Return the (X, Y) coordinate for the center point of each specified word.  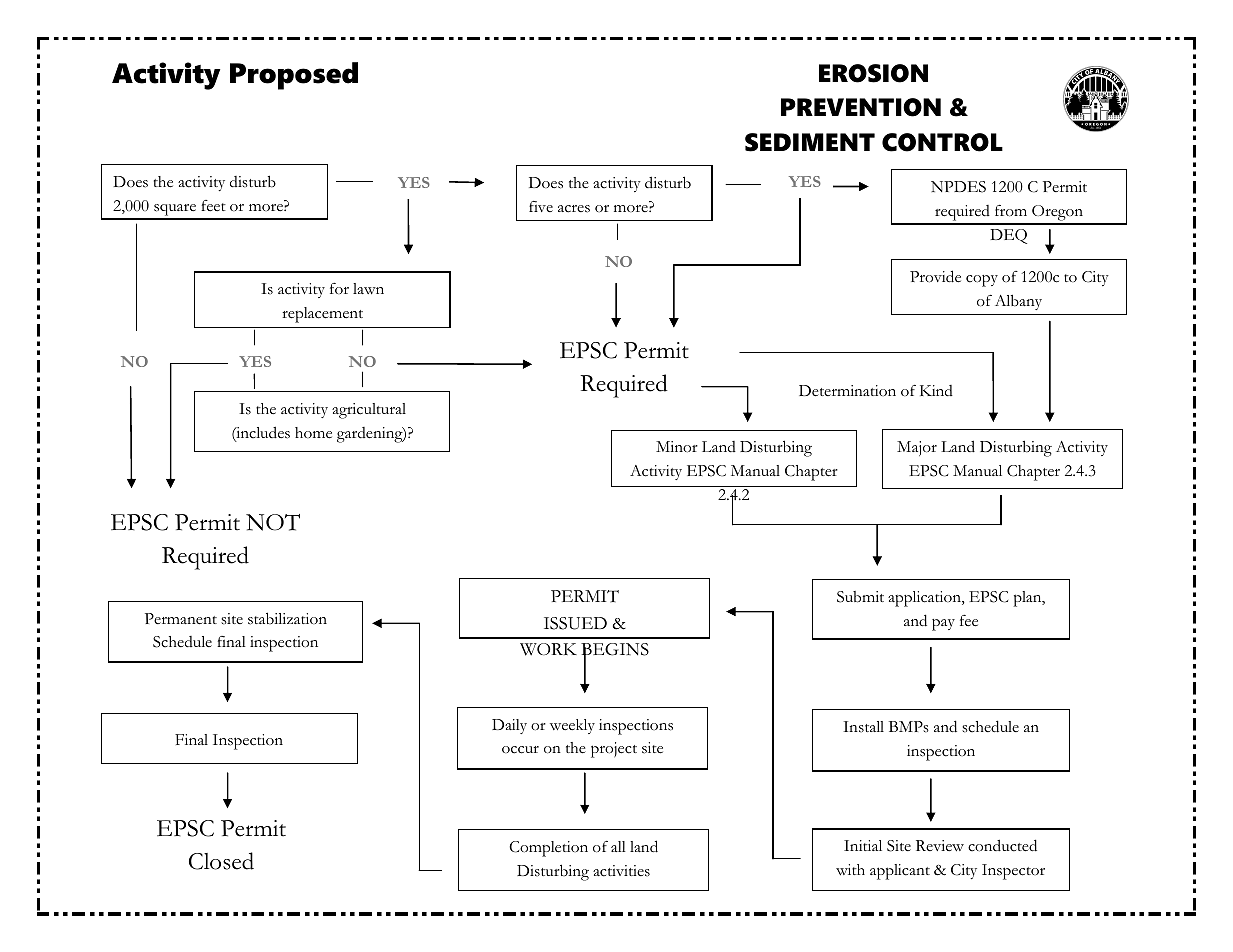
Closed (221, 861)
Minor (677, 447)
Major (917, 448)
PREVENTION (861, 107)
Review (940, 846)
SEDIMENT (810, 142)
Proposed (294, 76)
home (313, 433)
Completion (548, 849)
